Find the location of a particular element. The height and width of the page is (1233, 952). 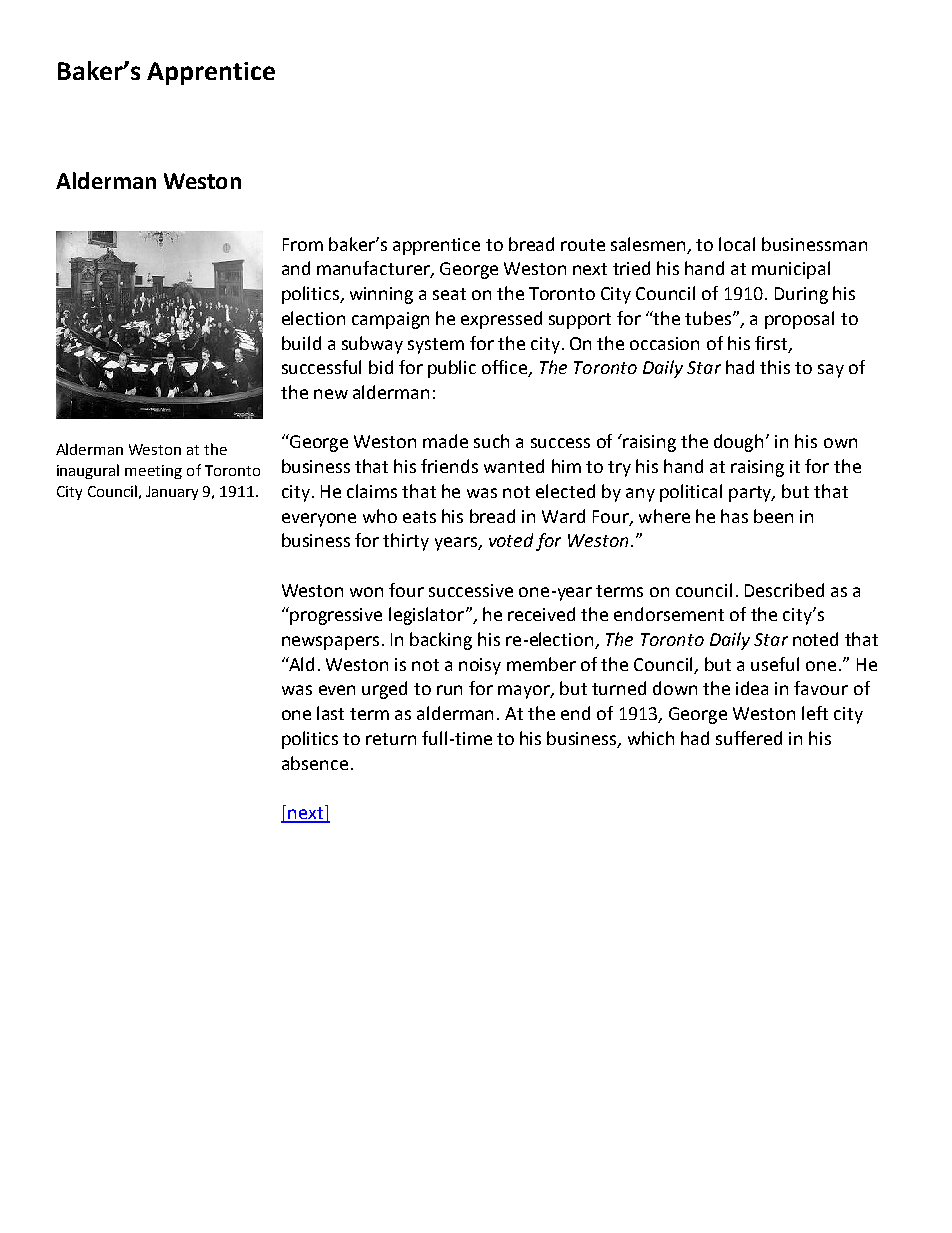

From is located at coordinates (303, 244).
